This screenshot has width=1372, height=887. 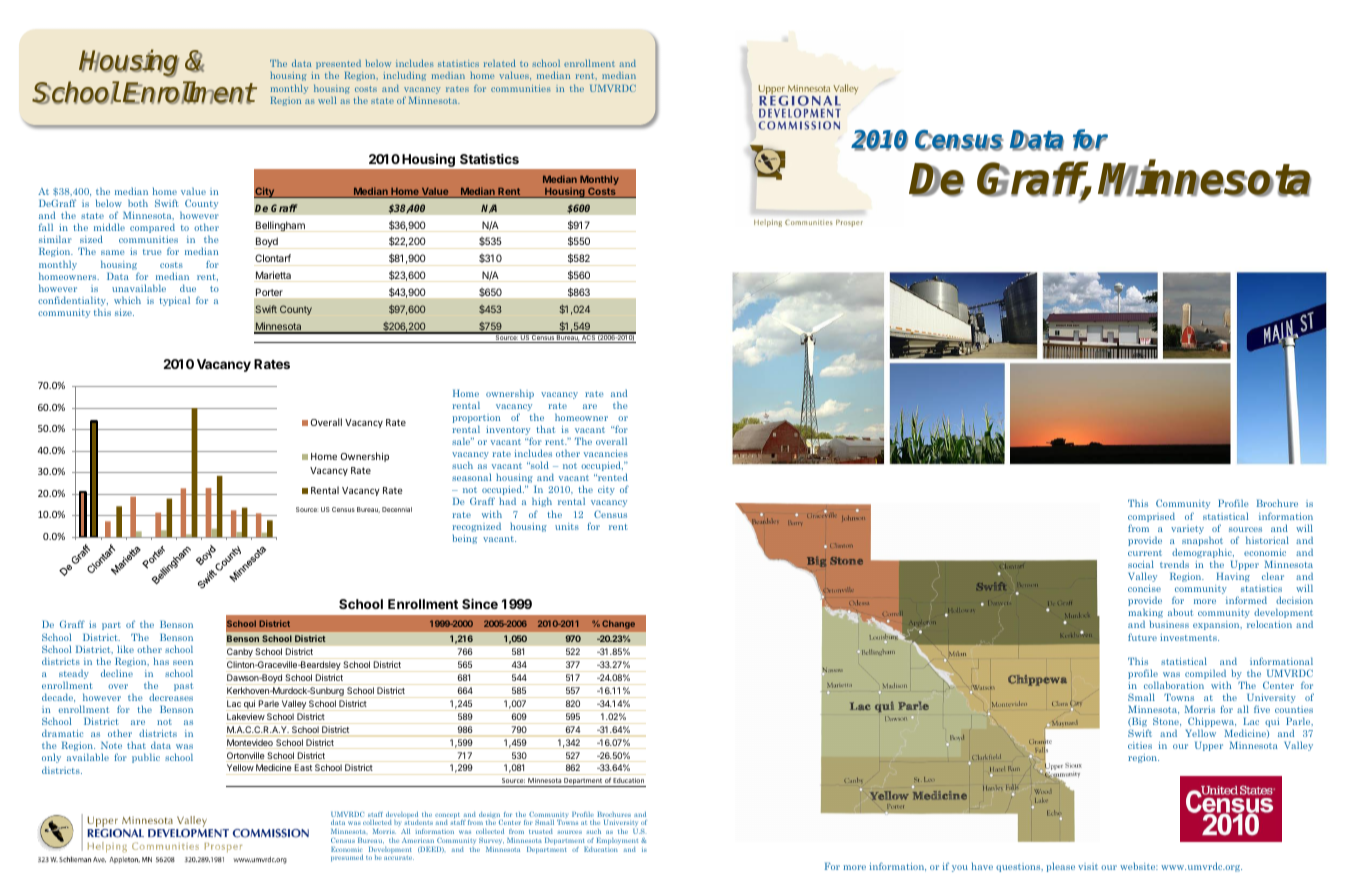 What do you see at coordinates (617, 841) in the screenshot?
I see `Employment` at bounding box center [617, 841].
